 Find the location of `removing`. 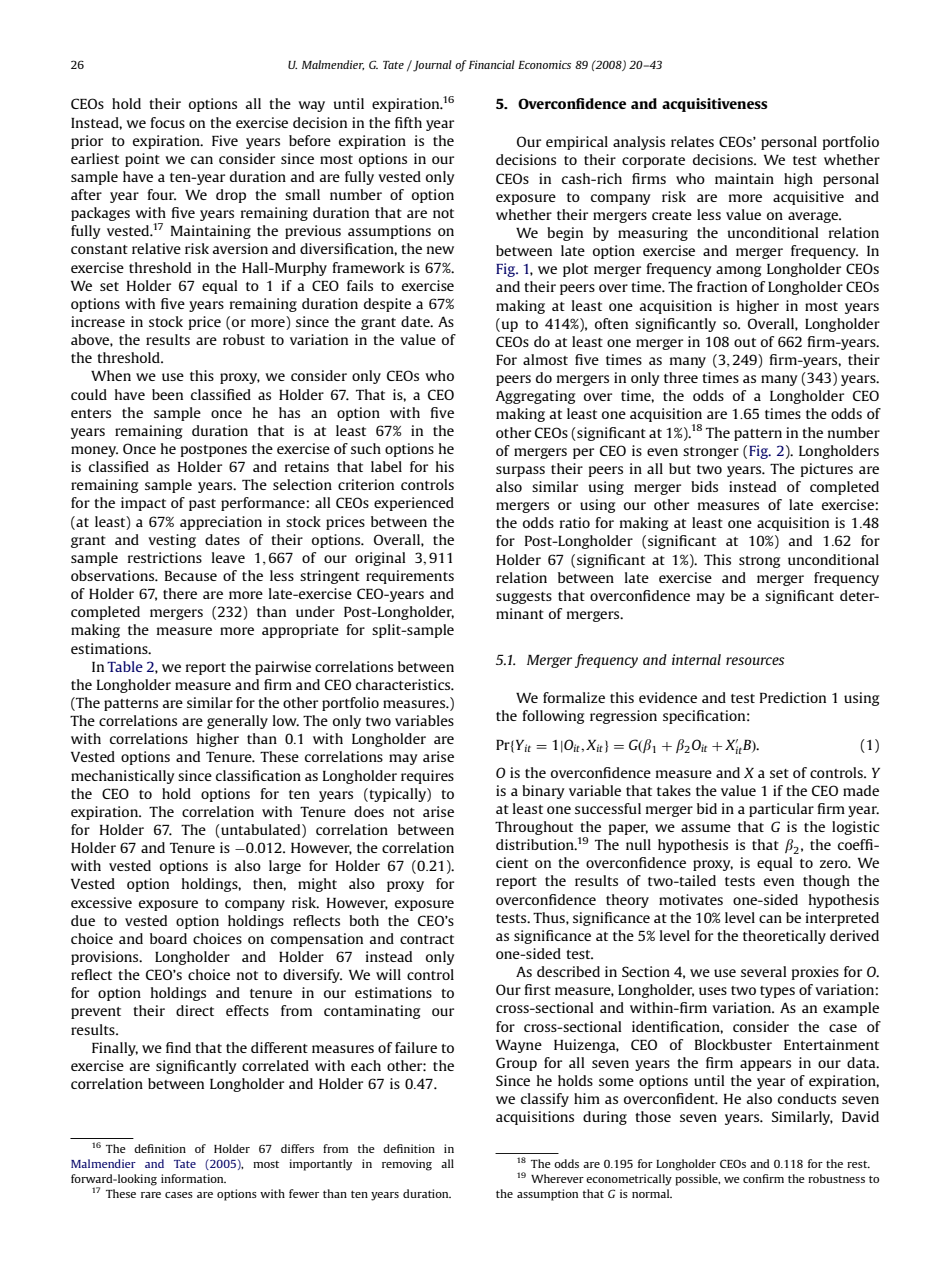

removing is located at coordinates (407, 1165).
